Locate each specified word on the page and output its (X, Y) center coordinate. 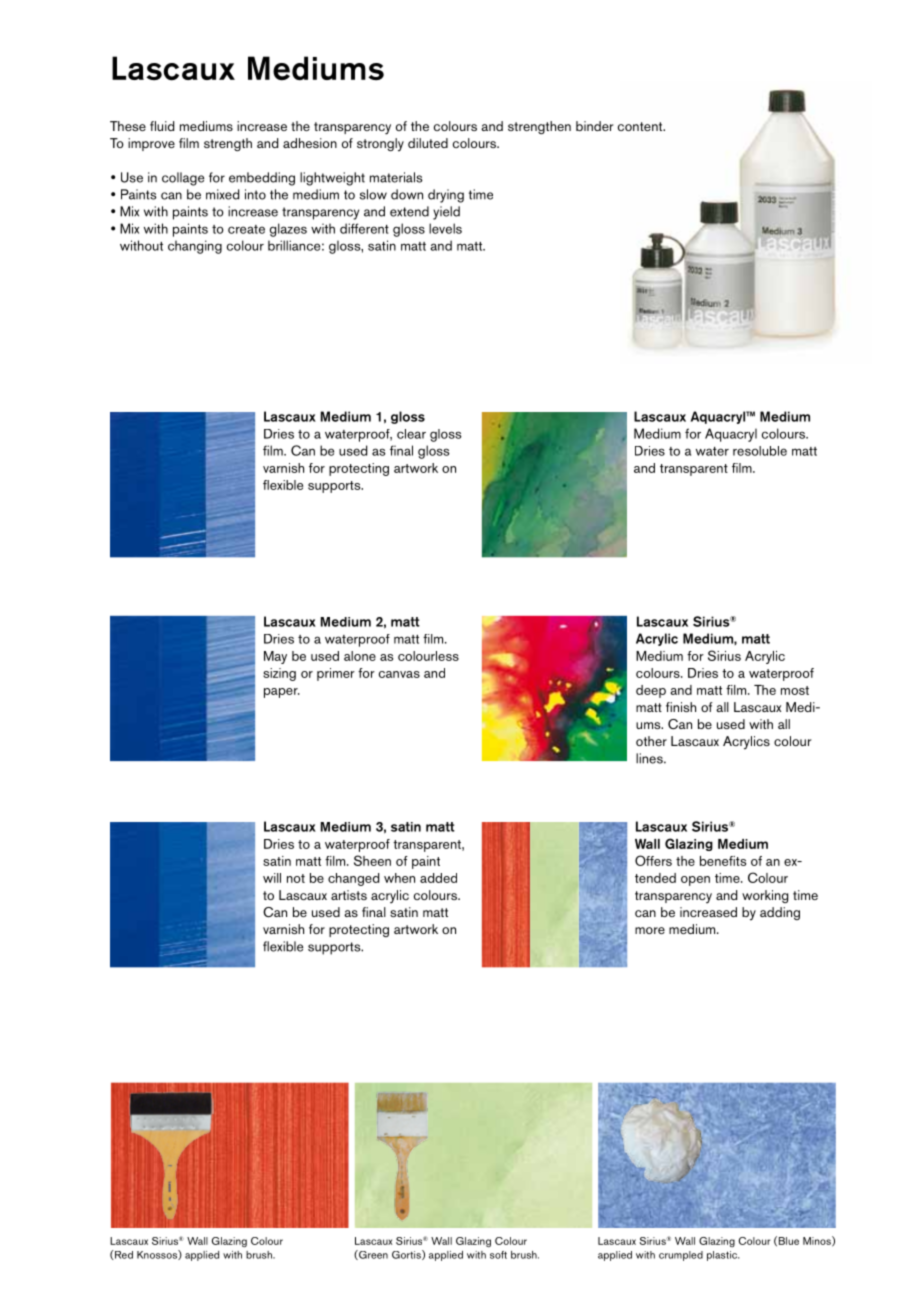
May (275, 657)
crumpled (681, 1256)
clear (411, 434)
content (641, 126)
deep (651, 691)
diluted (428, 143)
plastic (723, 1256)
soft (498, 1255)
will (272, 878)
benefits (723, 861)
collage (183, 179)
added (438, 878)
